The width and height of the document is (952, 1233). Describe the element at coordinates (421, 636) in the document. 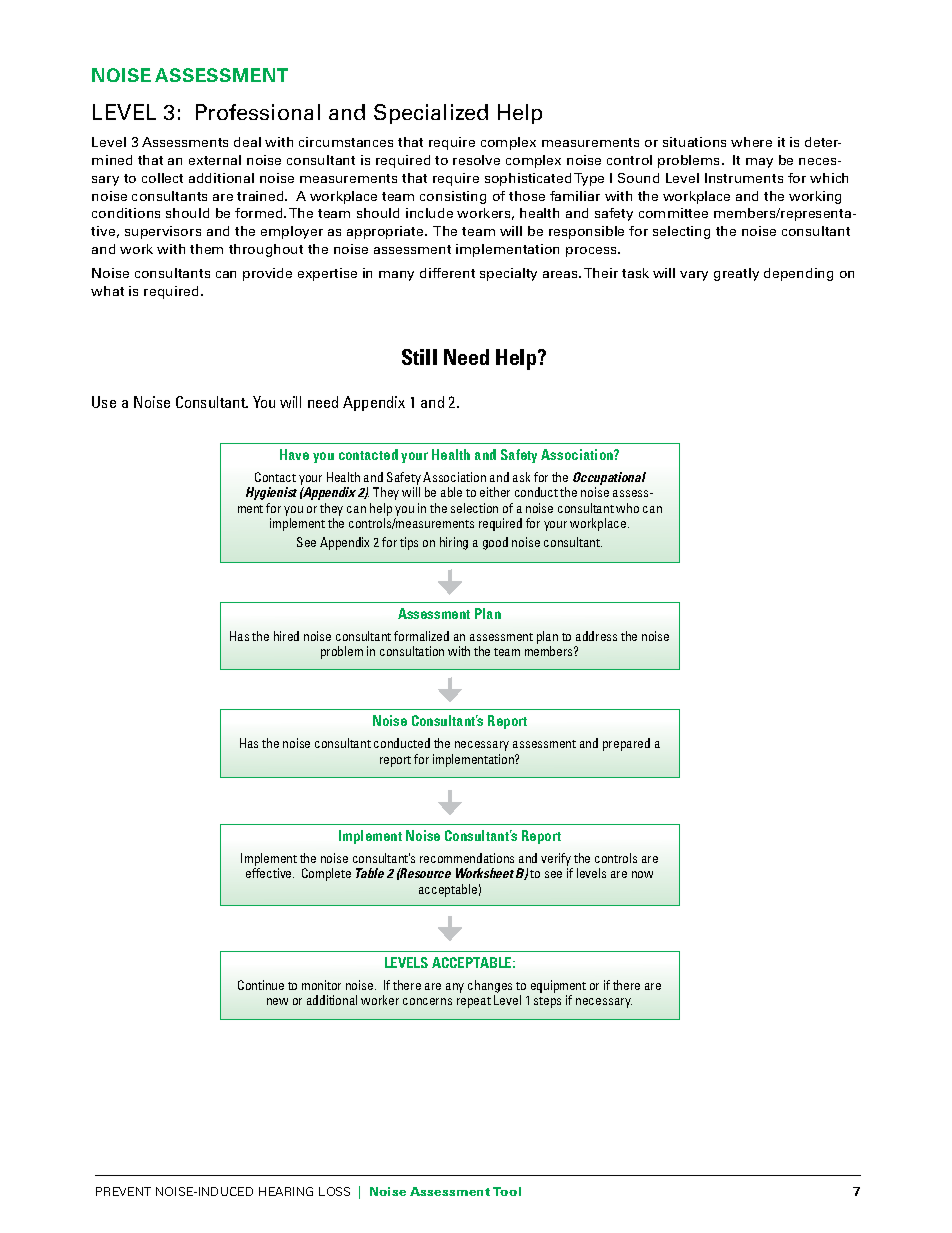

I see `formalized` at that location.
